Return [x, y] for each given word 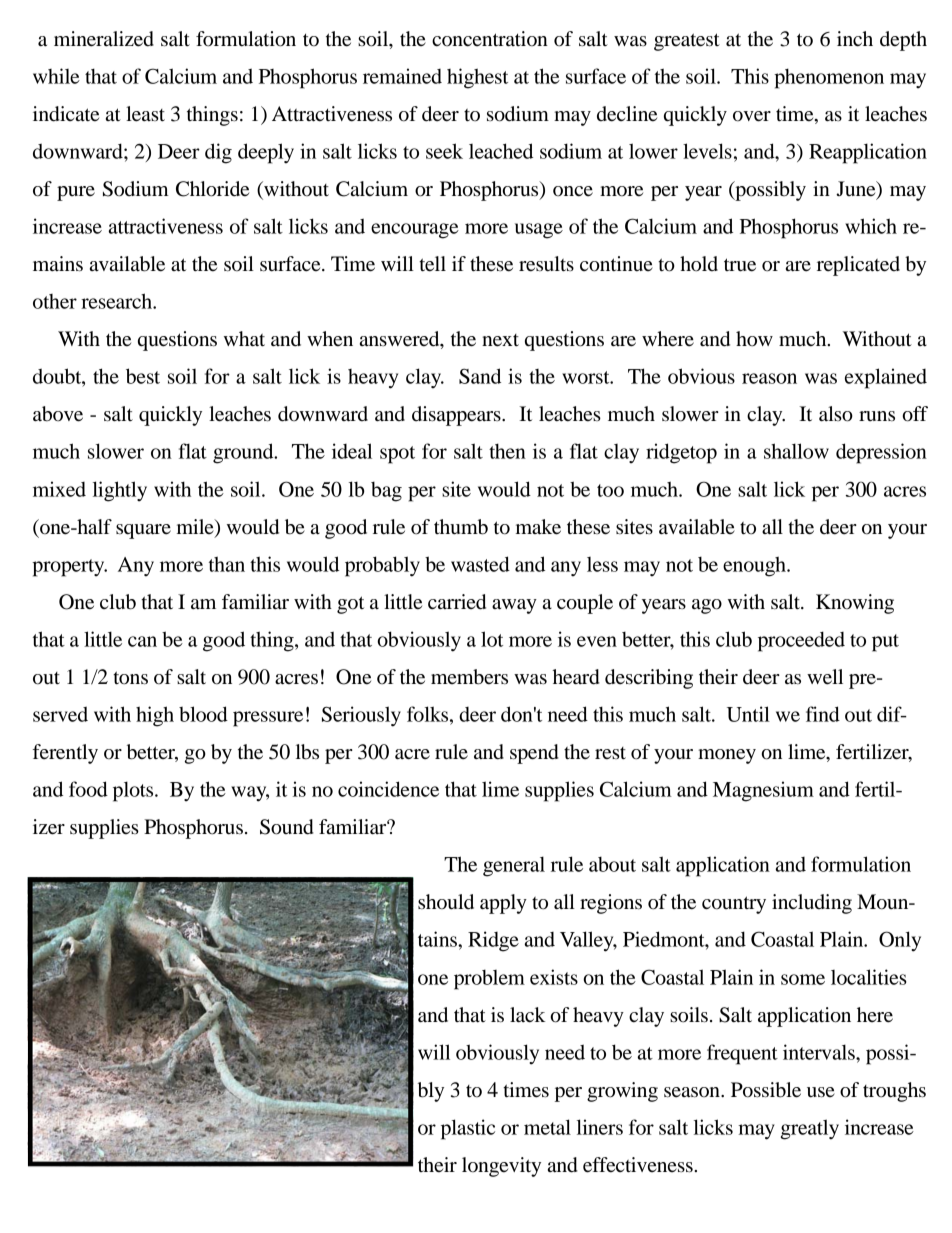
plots [134, 791]
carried [457, 602]
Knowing [855, 604]
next [500, 340]
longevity [501, 1167]
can [142, 641]
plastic [468, 1129]
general [514, 866]
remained [402, 76]
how [754, 339]
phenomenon [829, 78]
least [145, 114]
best [143, 376]
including [812, 904]
